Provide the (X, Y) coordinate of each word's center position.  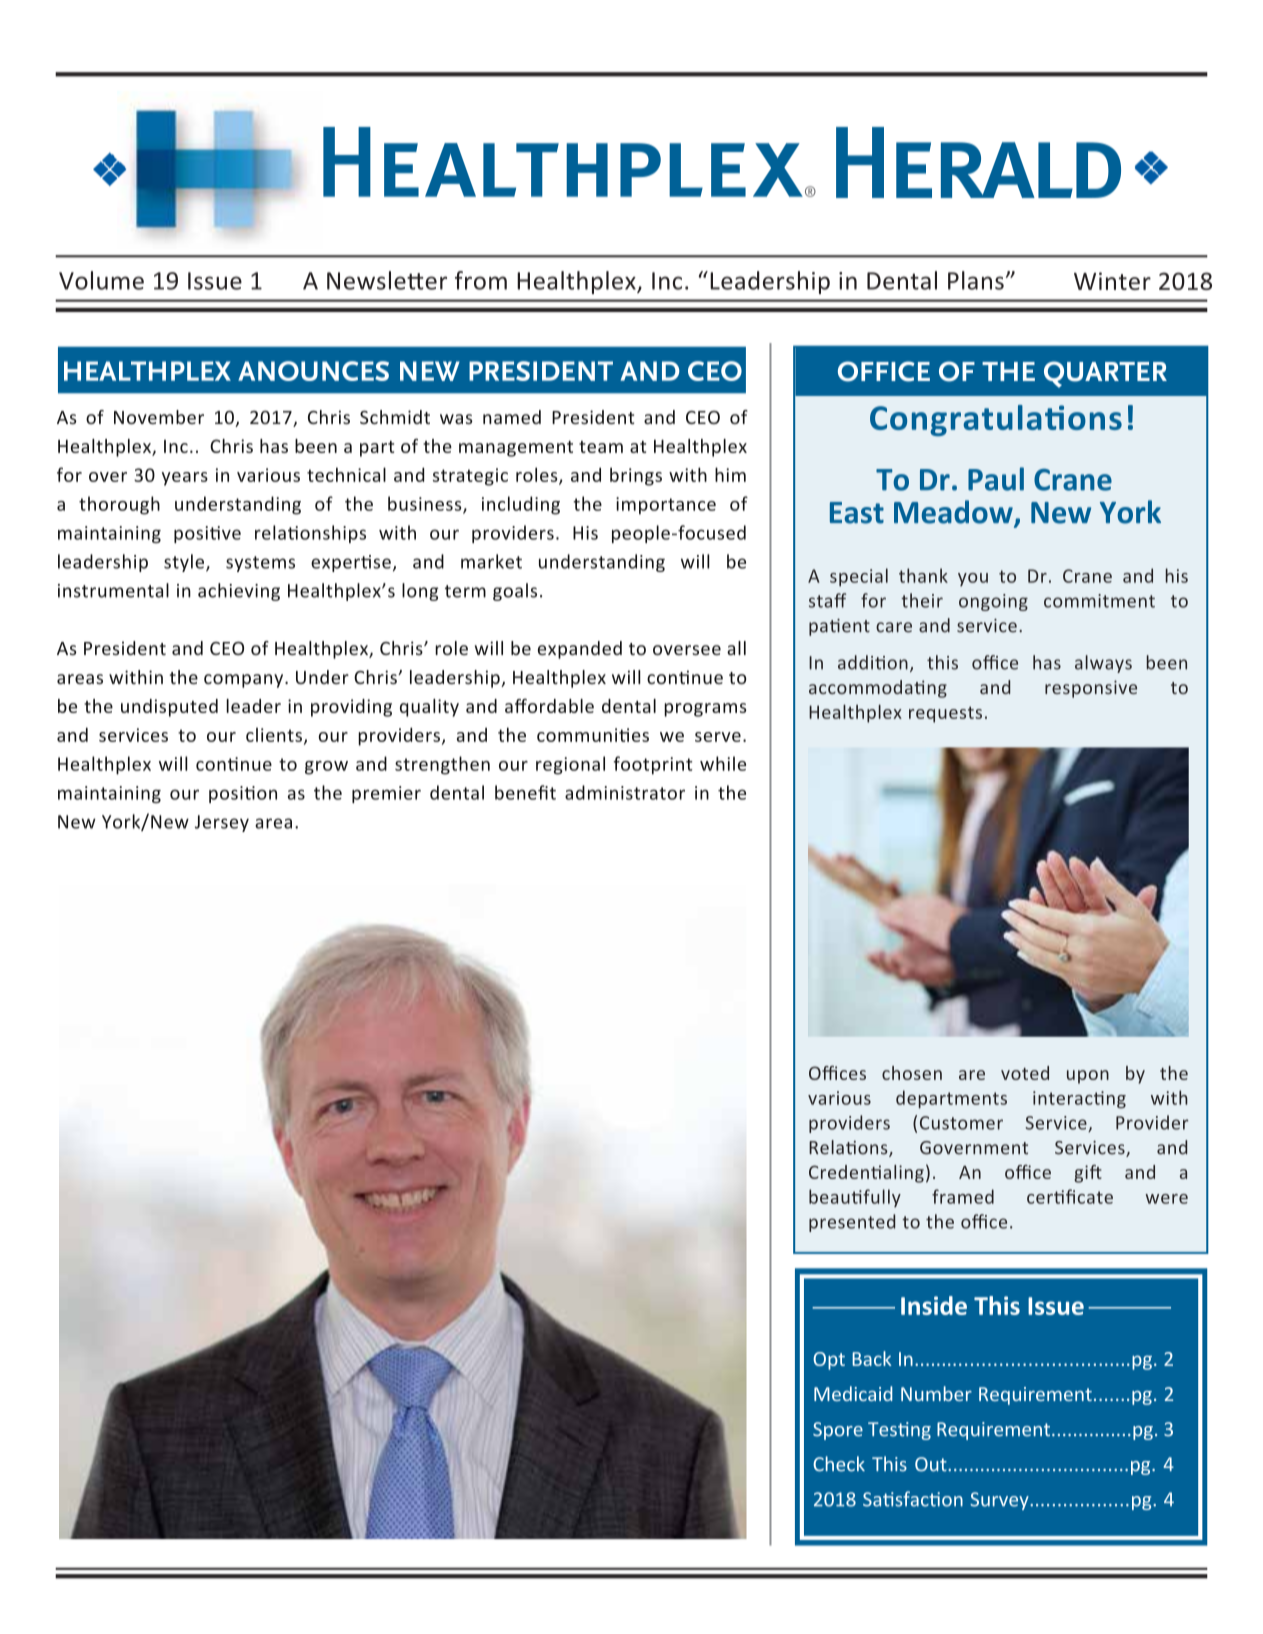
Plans (976, 280)
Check (839, 1464)
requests (945, 714)
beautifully (855, 1198)
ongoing (993, 602)
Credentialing (866, 1174)
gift (1088, 1174)
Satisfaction (913, 1499)
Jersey (222, 823)
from (481, 280)
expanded (580, 650)
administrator (625, 792)
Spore (838, 1431)
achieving (239, 592)
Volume (101, 280)
